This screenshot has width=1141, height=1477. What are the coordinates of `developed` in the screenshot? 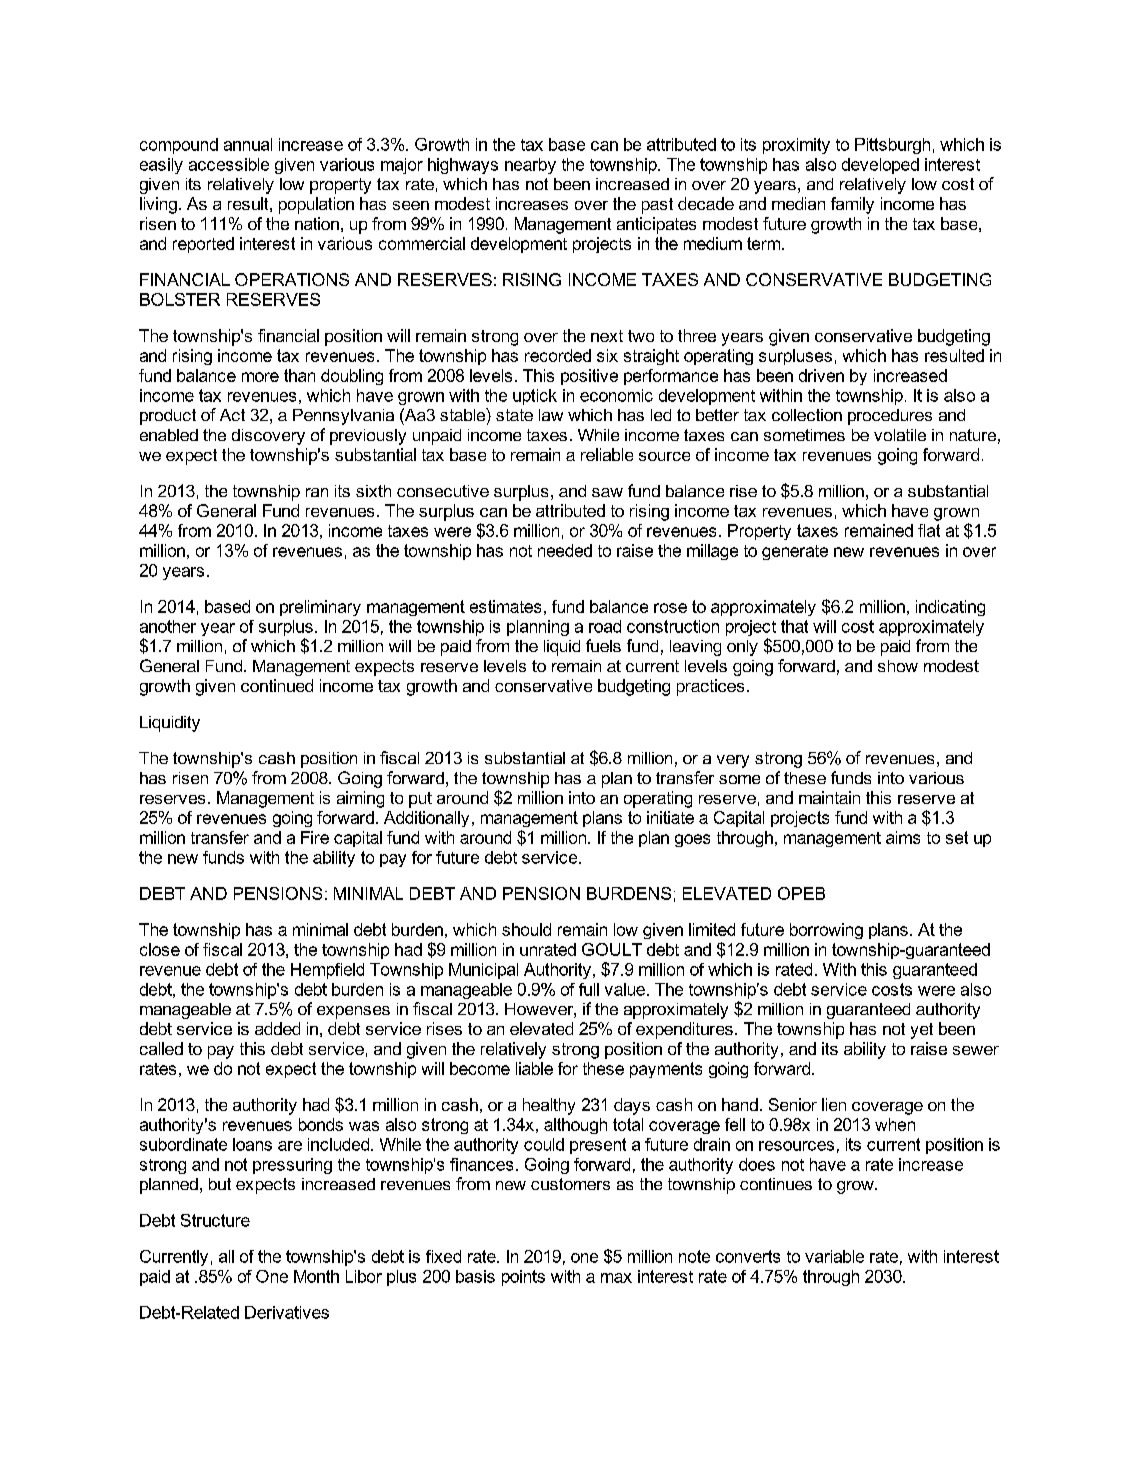 It's located at (880, 166).
